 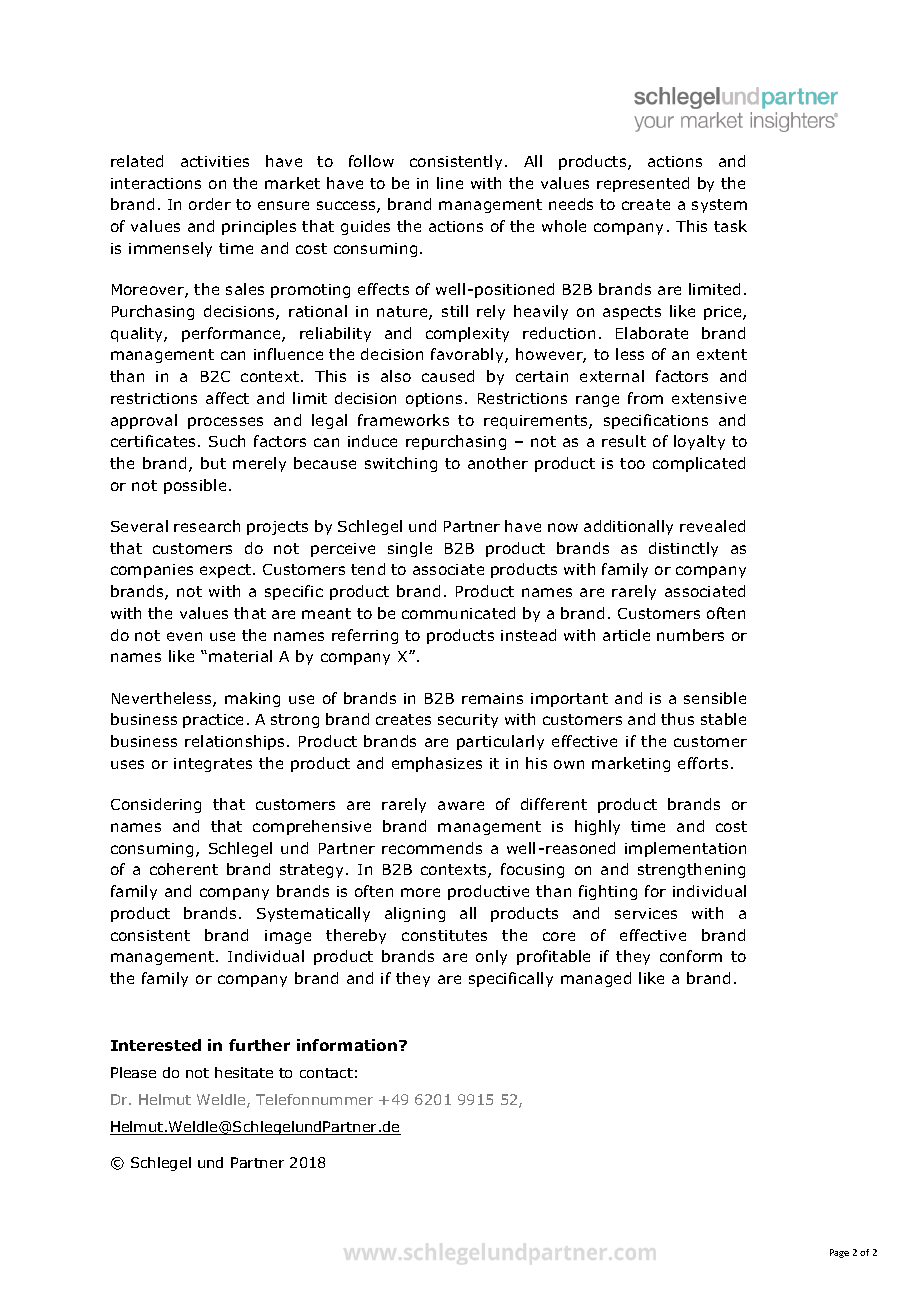 What do you see at coordinates (450, 183) in the screenshot?
I see `line` at bounding box center [450, 183].
